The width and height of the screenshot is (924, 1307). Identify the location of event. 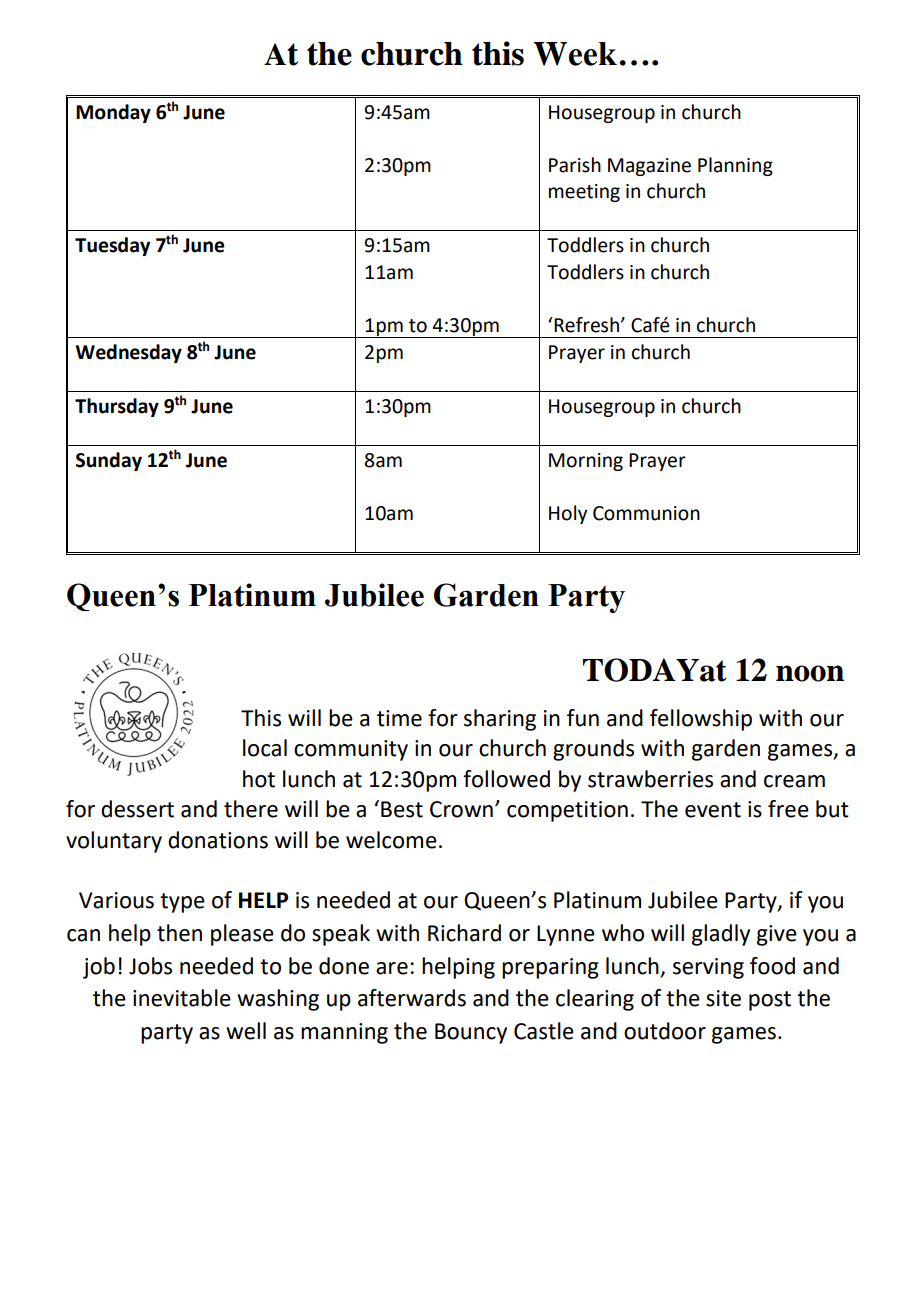
(713, 810).
